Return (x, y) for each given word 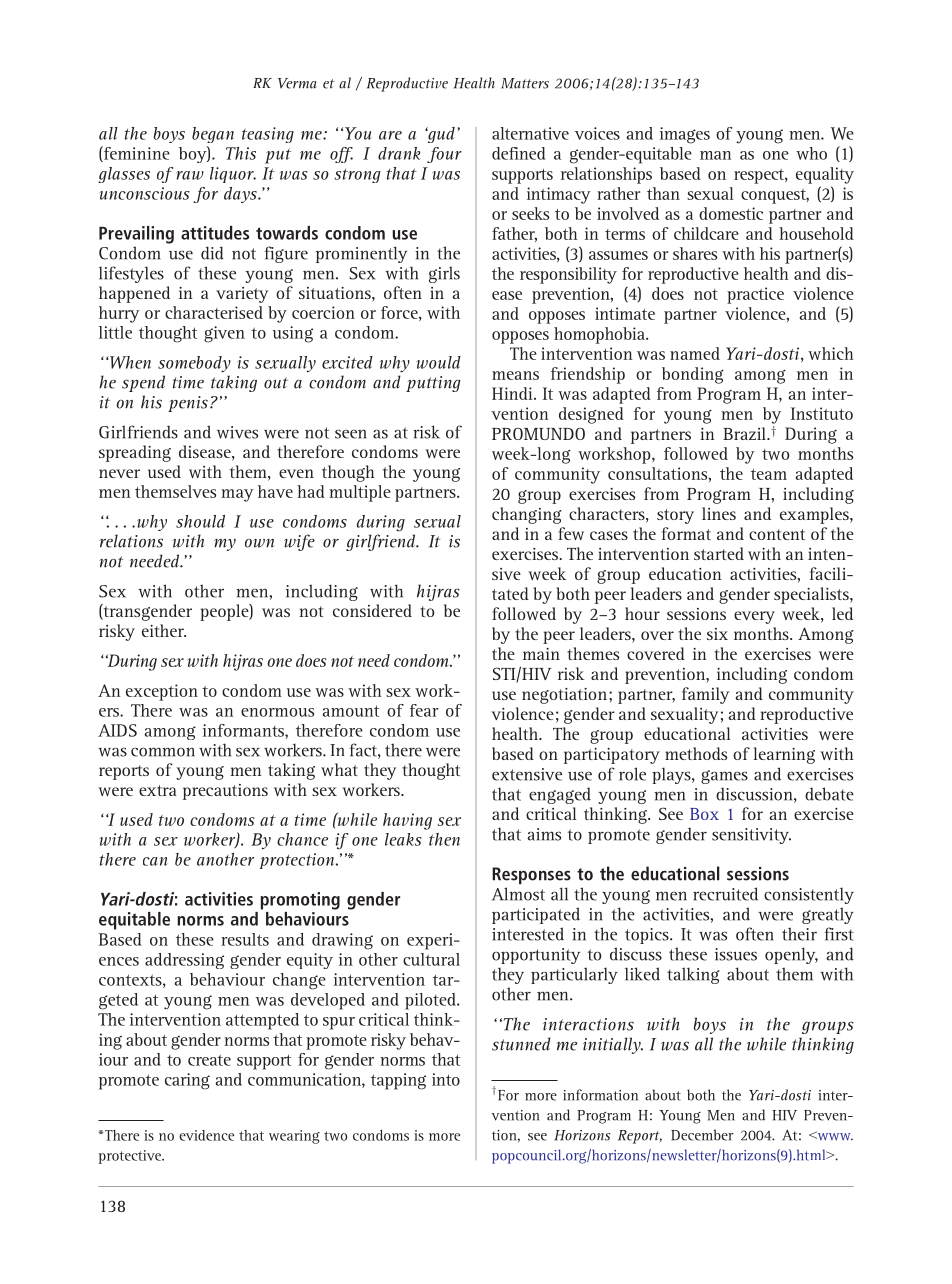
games (724, 777)
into (446, 1079)
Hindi (513, 393)
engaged (560, 795)
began (213, 135)
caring (187, 1081)
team (769, 474)
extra (158, 790)
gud (440, 135)
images (685, 135)
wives (237, 432)
